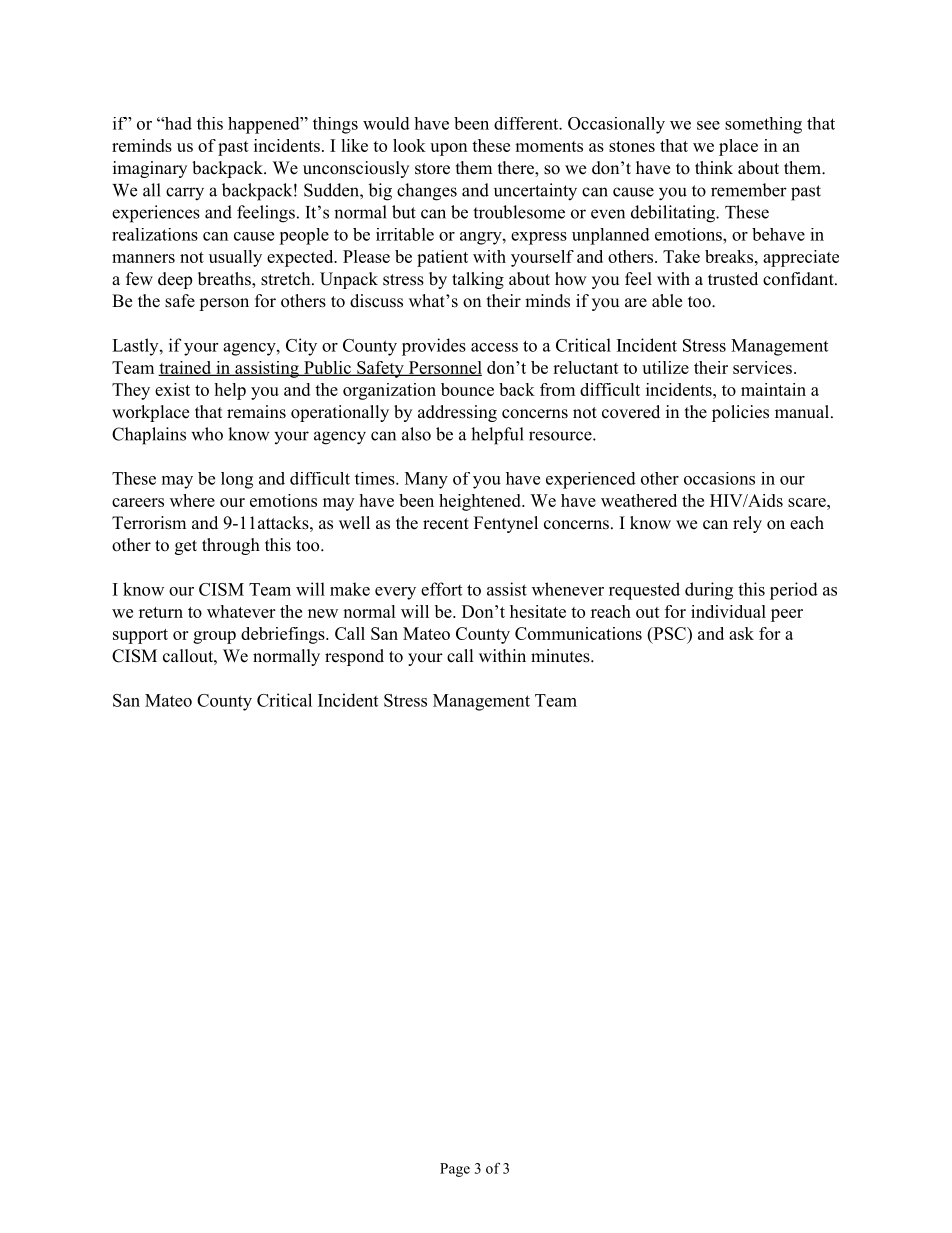 The image size is (952, 1233). What do you see at coordinates (455, 1170) in the screenshot?
I see `Page` at bounding box center [455, 1170].
